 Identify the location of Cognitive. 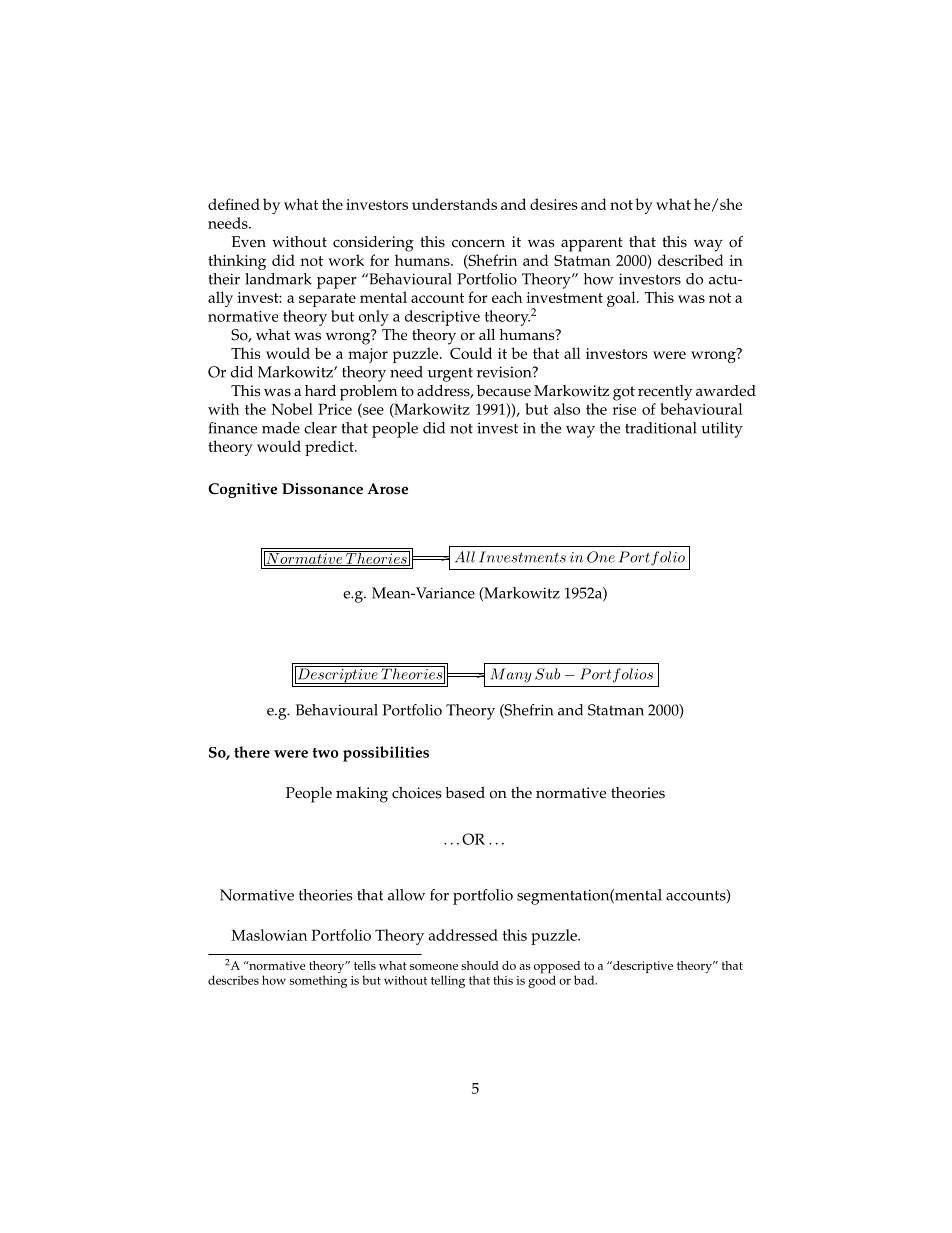
(242, 490).
